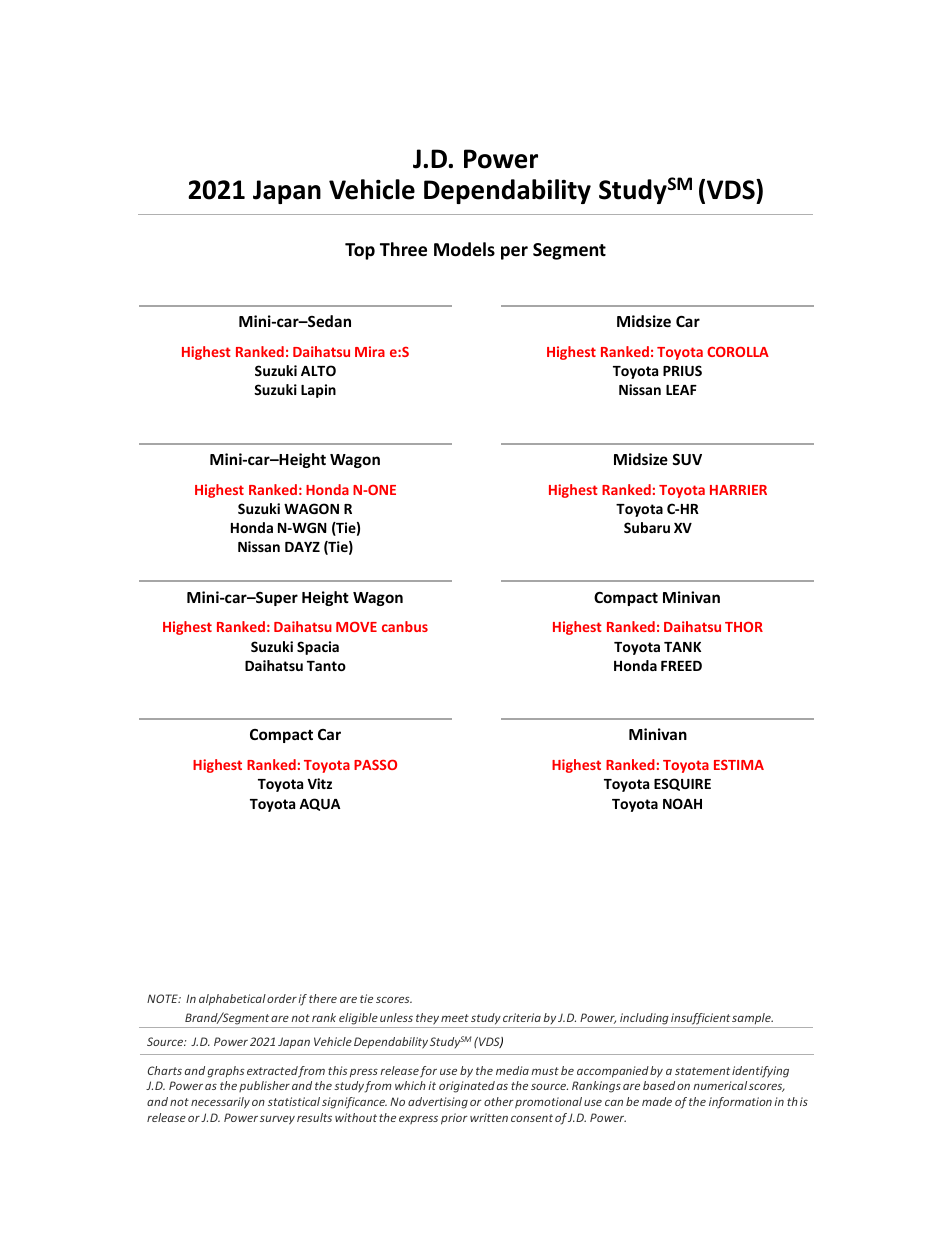 This screenshot has height=1233, width=952. Describe the element at coordinates (467, 1087) in the screenshot. I see `originated` at that location.
